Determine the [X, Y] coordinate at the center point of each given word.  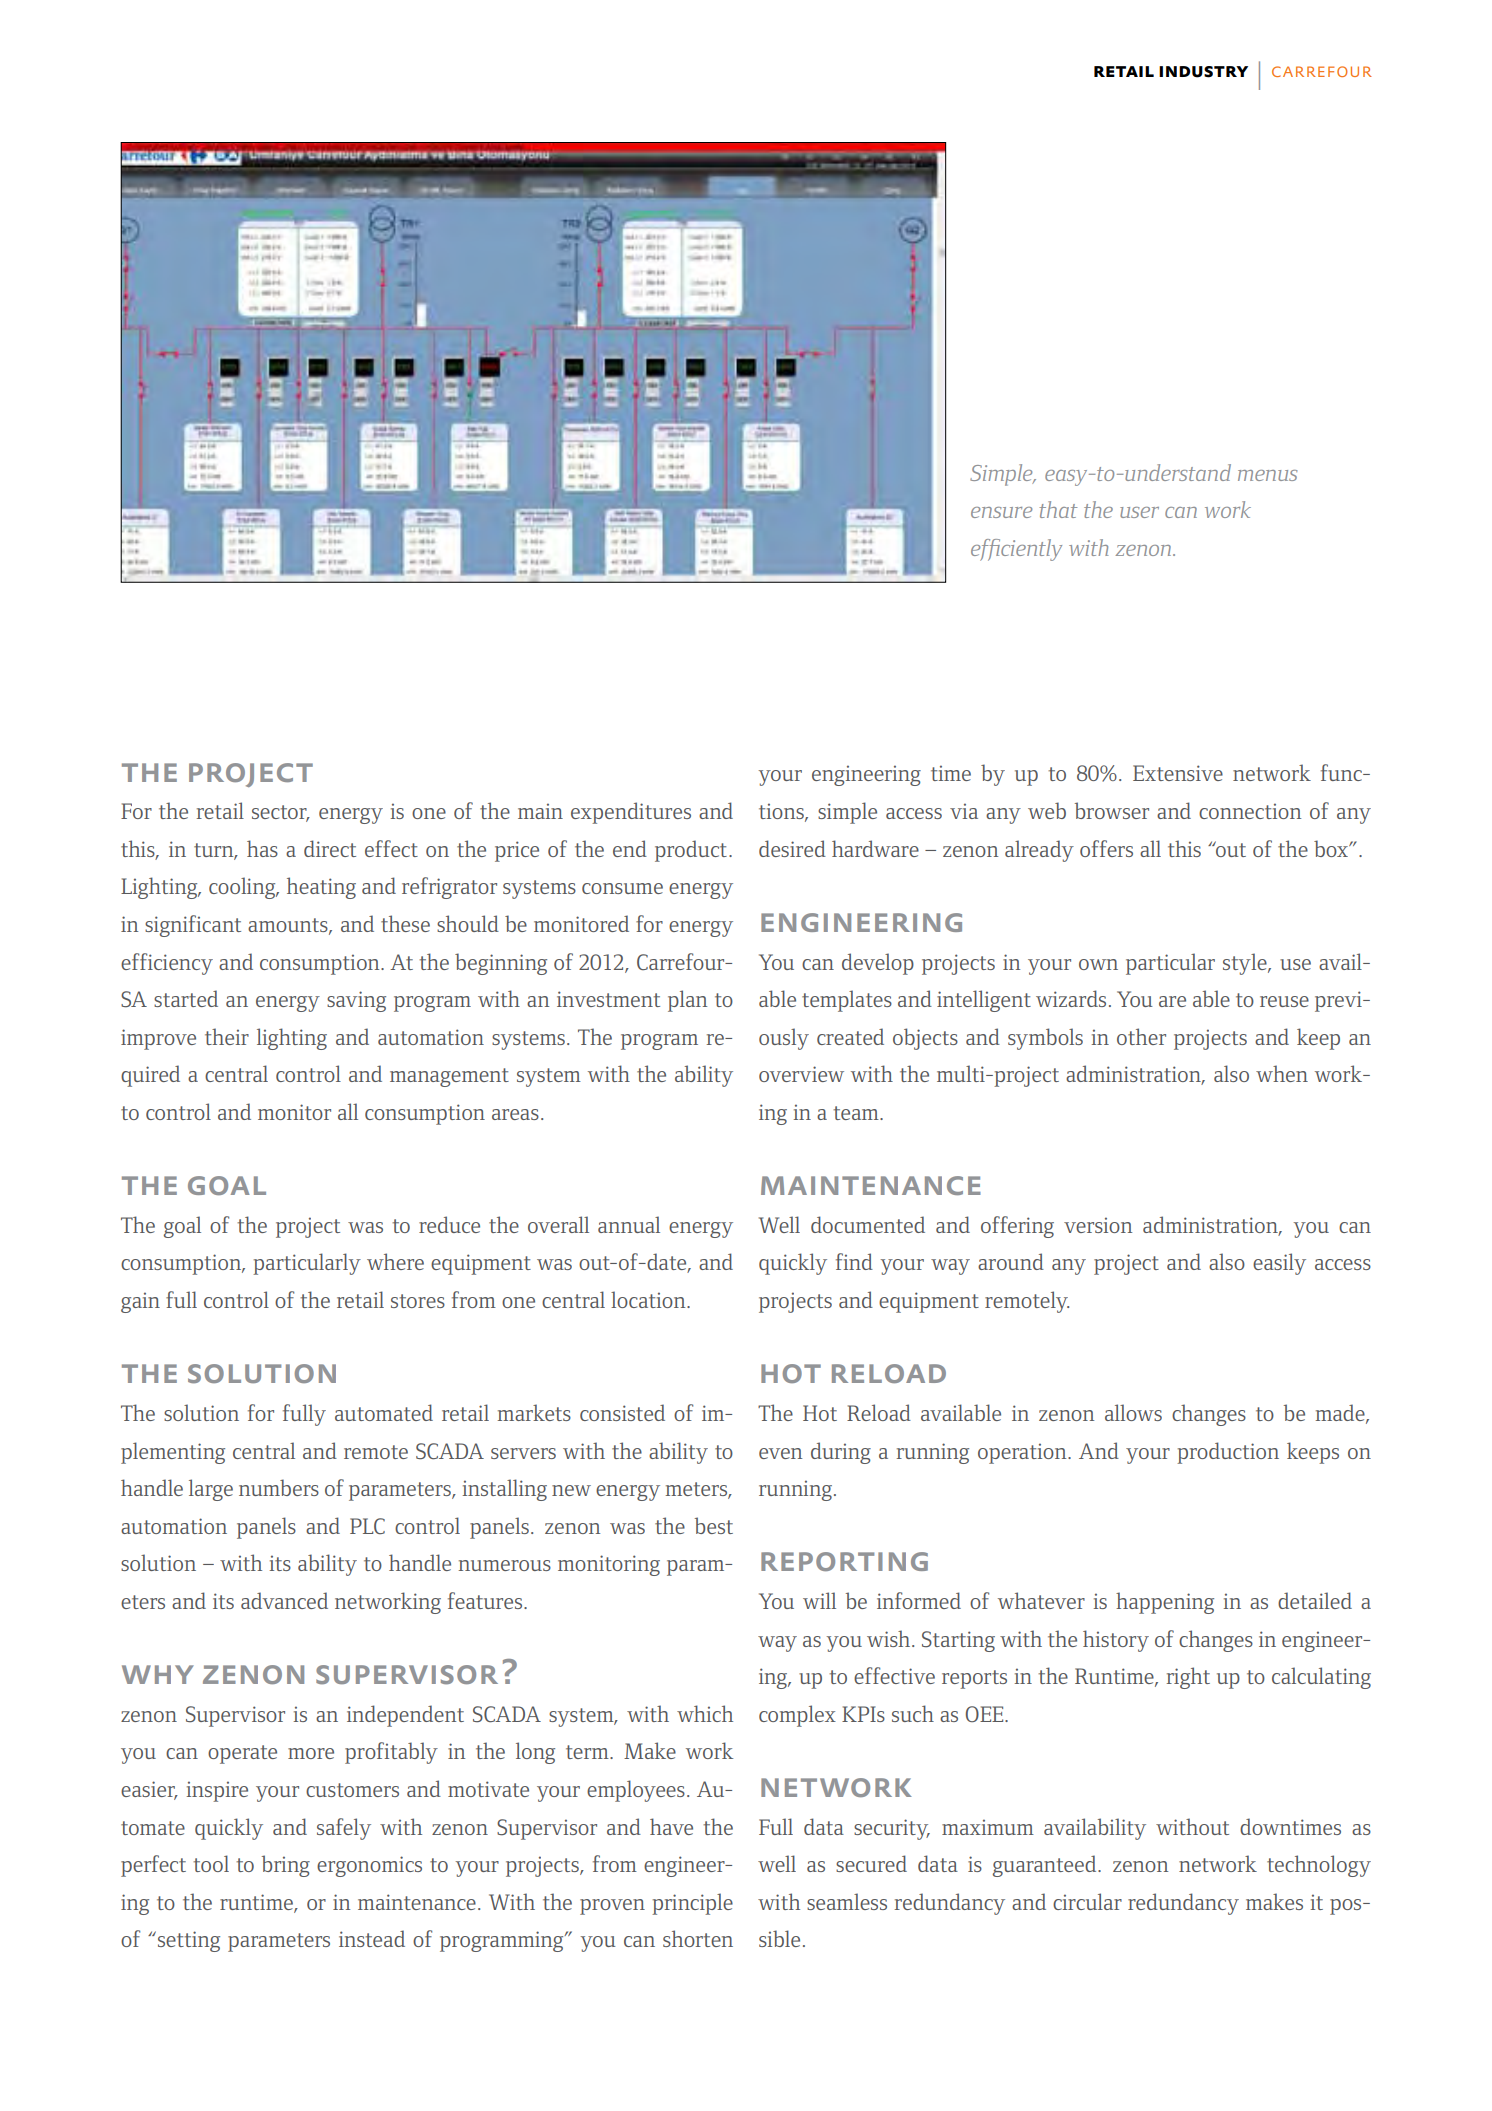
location [649, 1299]
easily [1279, 1264]
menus [1268, 475]
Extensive [1178, 773]
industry [1203, 72]
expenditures [631, 813]
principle [692, 1904]
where [395, 1261]
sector [280, 813]
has [262, 848]
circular [1087, 1901]
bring [286, 1866]
